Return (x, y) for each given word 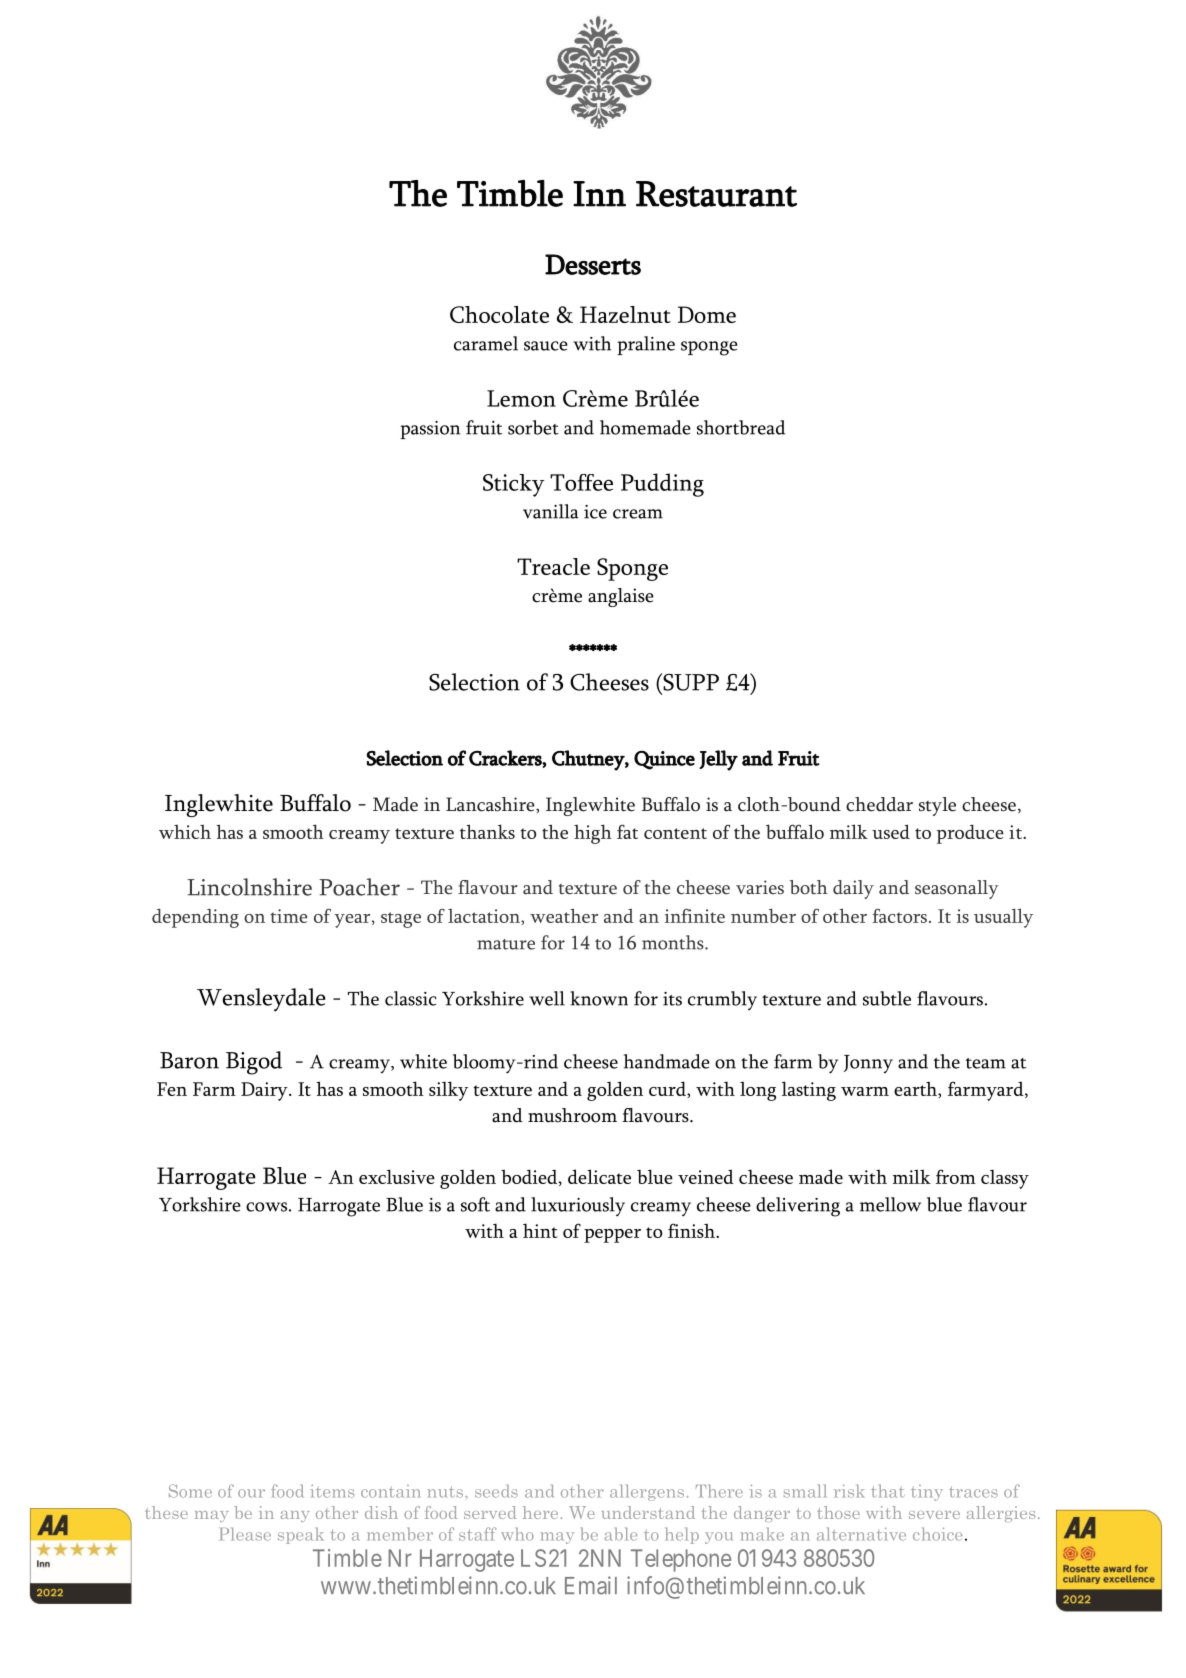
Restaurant (716, 194)
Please (245, 1534)
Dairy (265, 1091)
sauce (546, 346)
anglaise (621, 597)
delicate (599, 1176)
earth (916, 1090)
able (620, 1534)
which (185, 832)
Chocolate (499, 314)
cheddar (879, 804)
